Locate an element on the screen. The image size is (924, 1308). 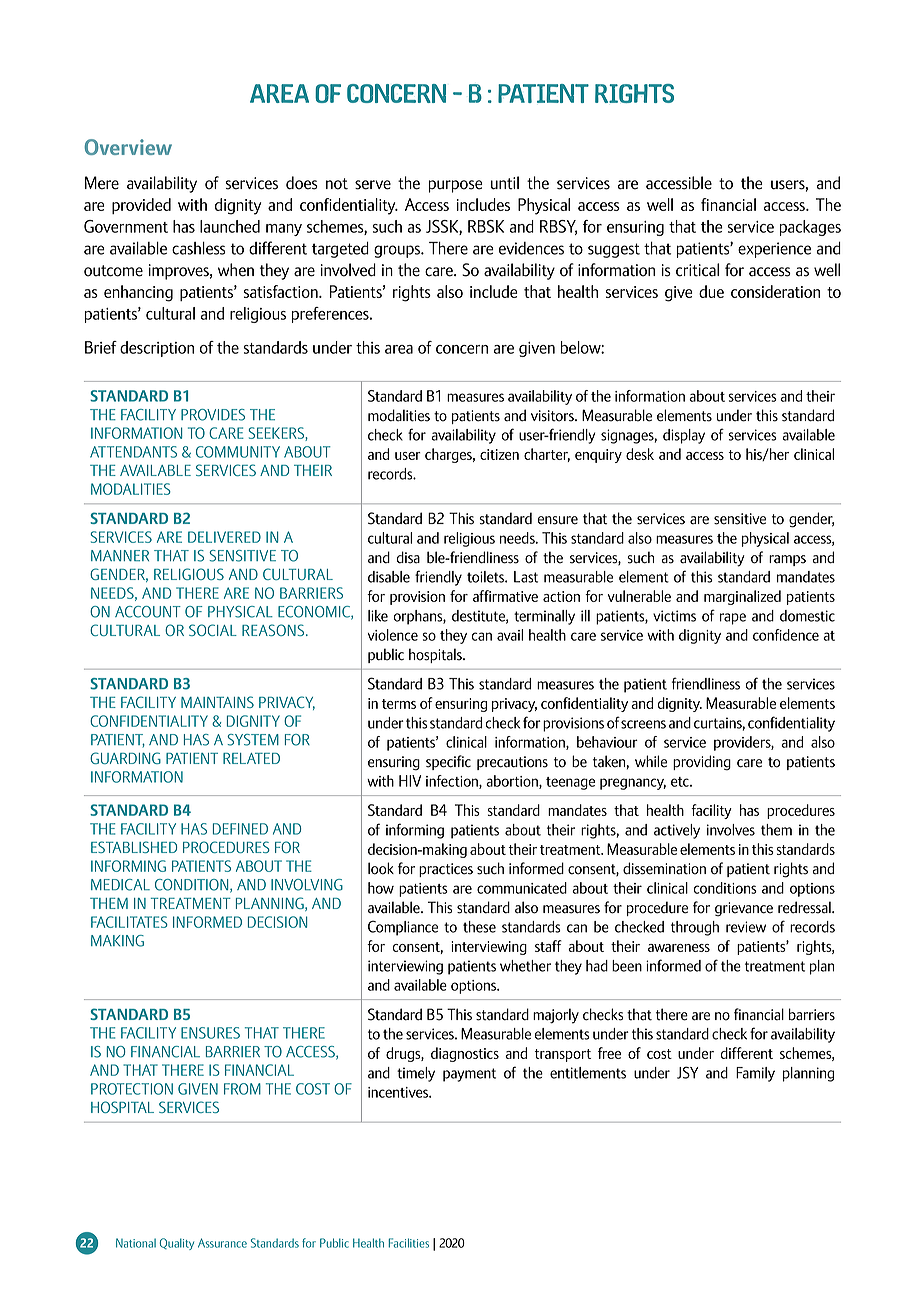
providing is located at coordinates (702, 763).
